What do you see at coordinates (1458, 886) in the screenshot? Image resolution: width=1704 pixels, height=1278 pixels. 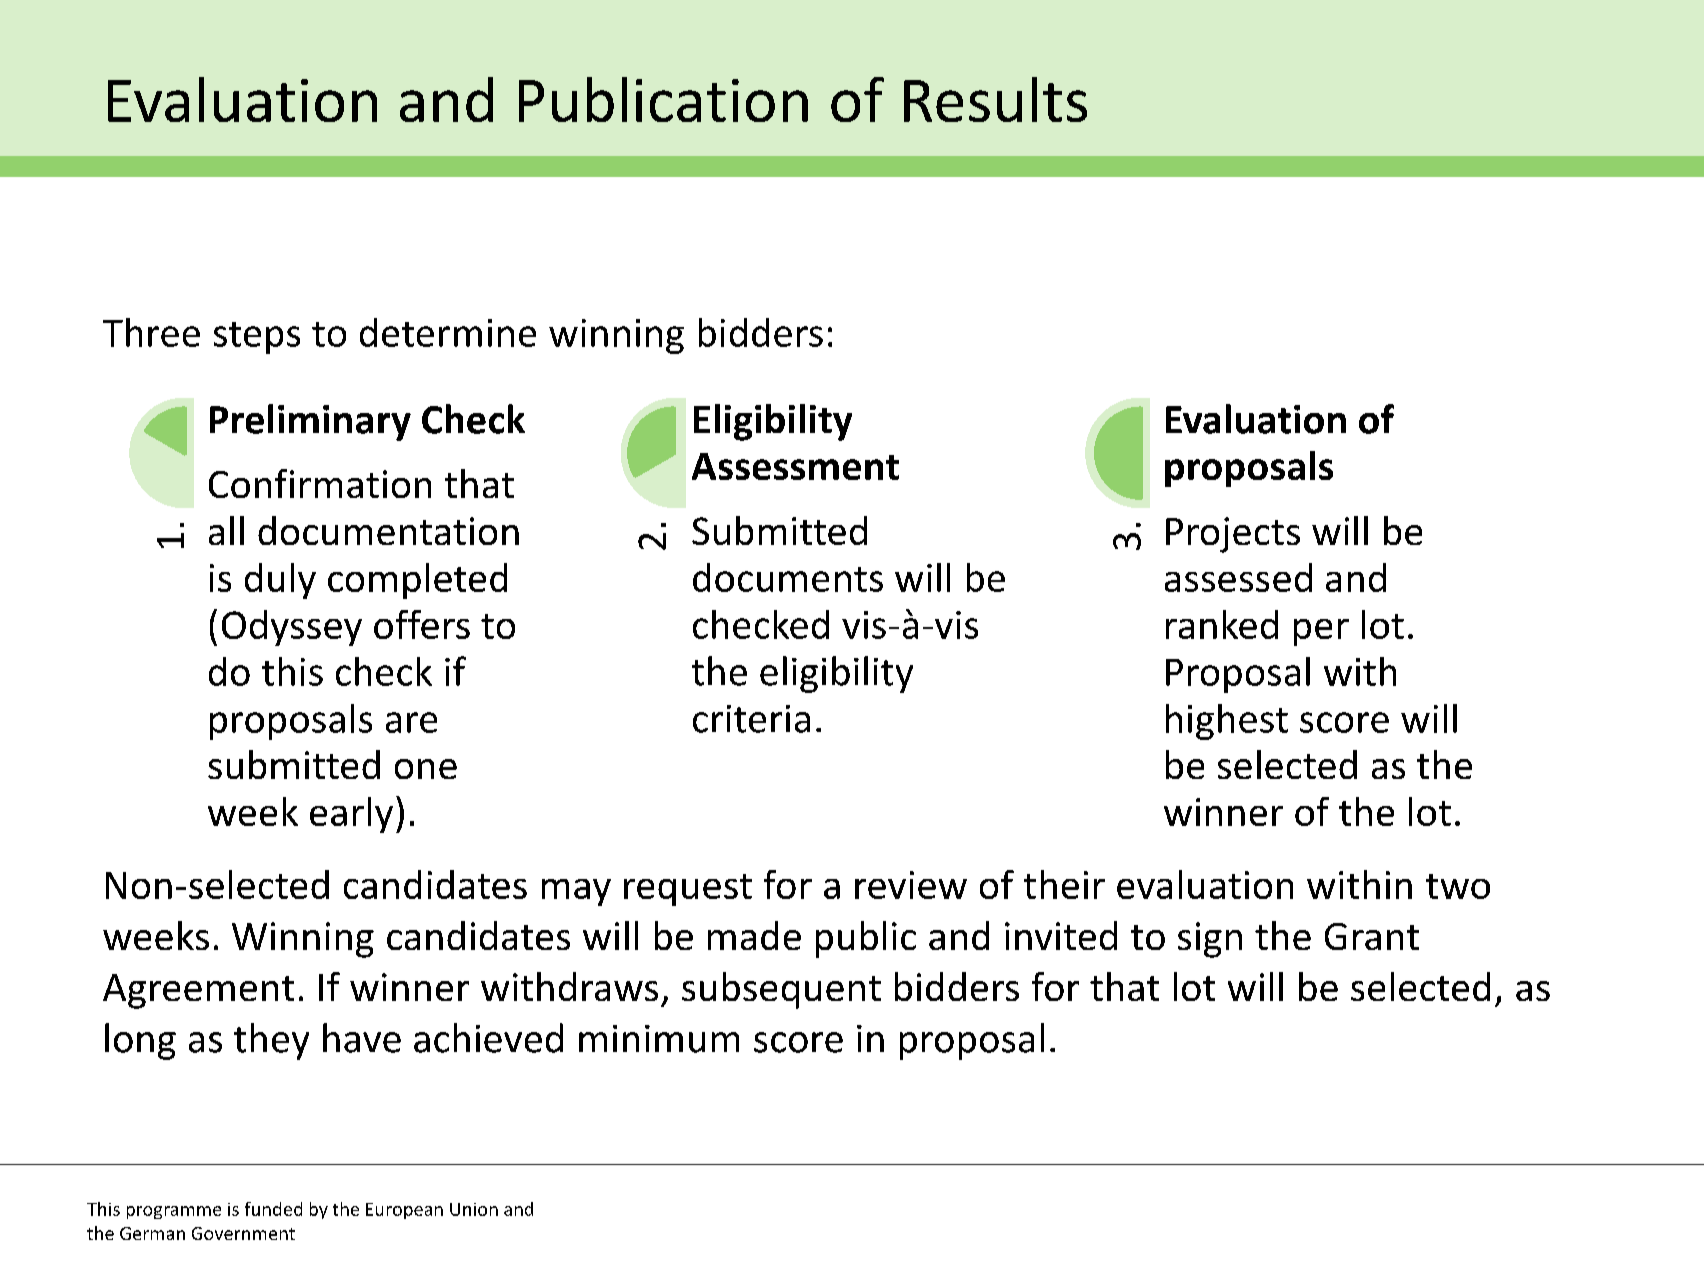 I see `two` at bounding box center [1458, 886].
